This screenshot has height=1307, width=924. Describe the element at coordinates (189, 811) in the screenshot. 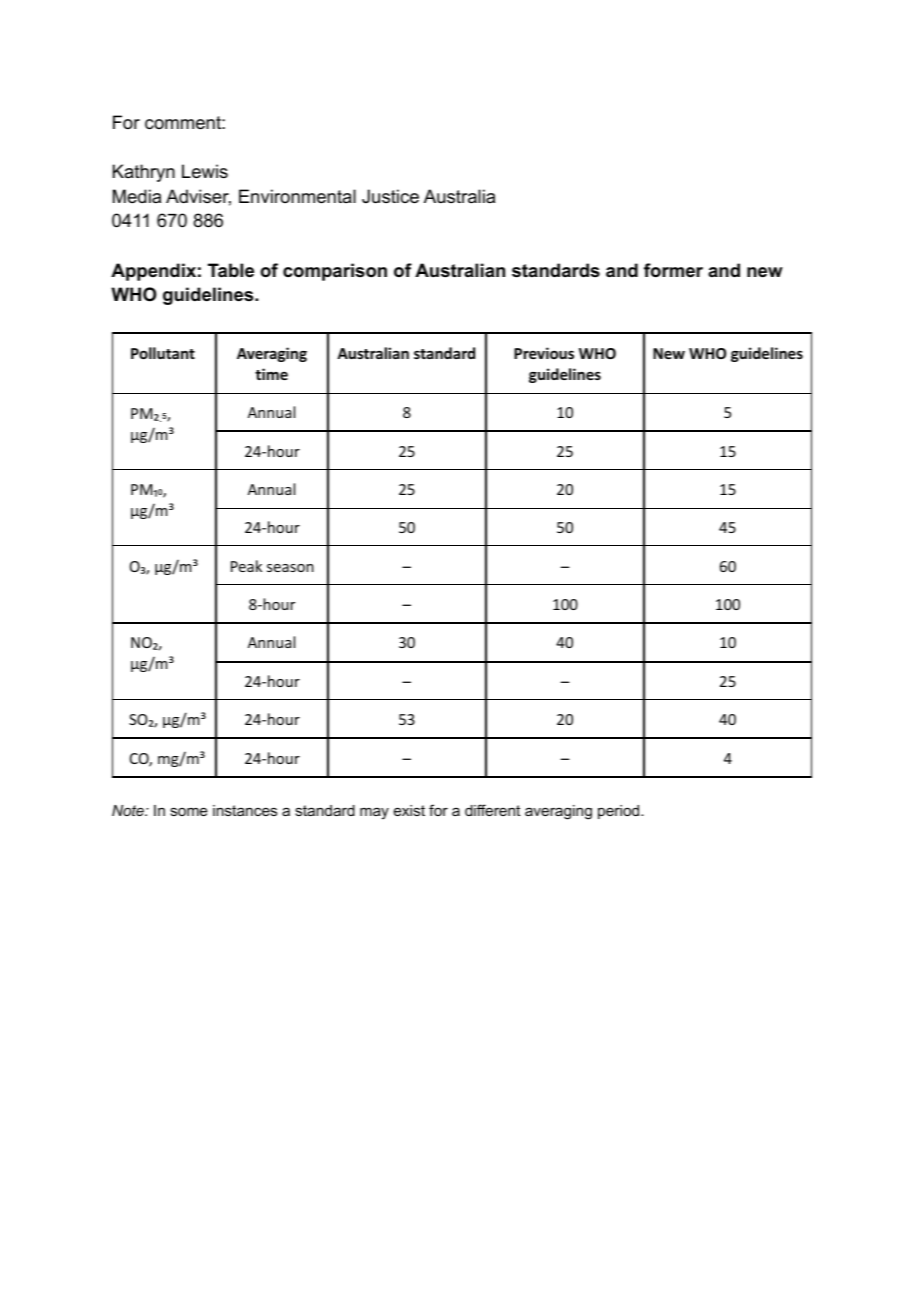

I see `some` at that location.
